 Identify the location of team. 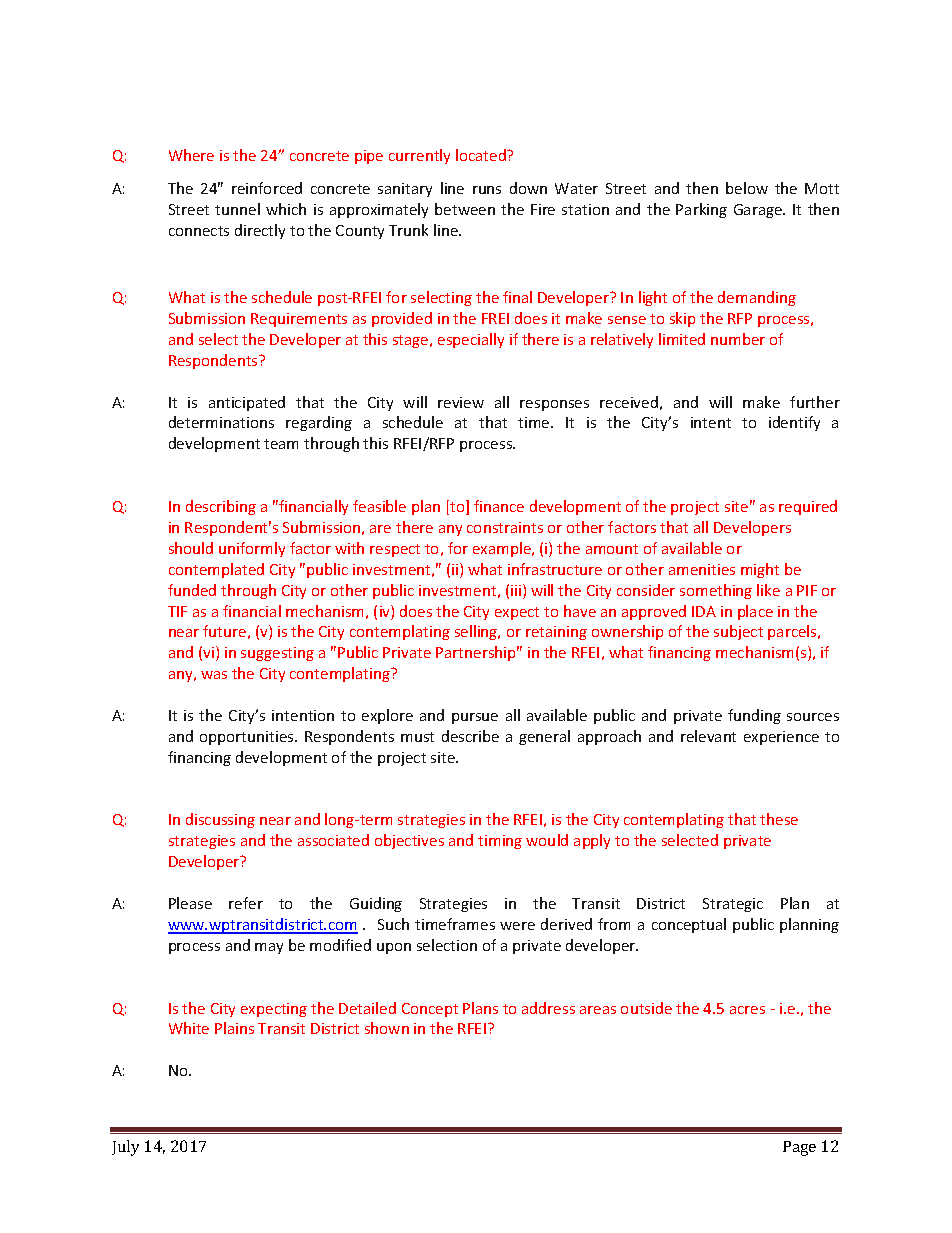
(281, 444).
